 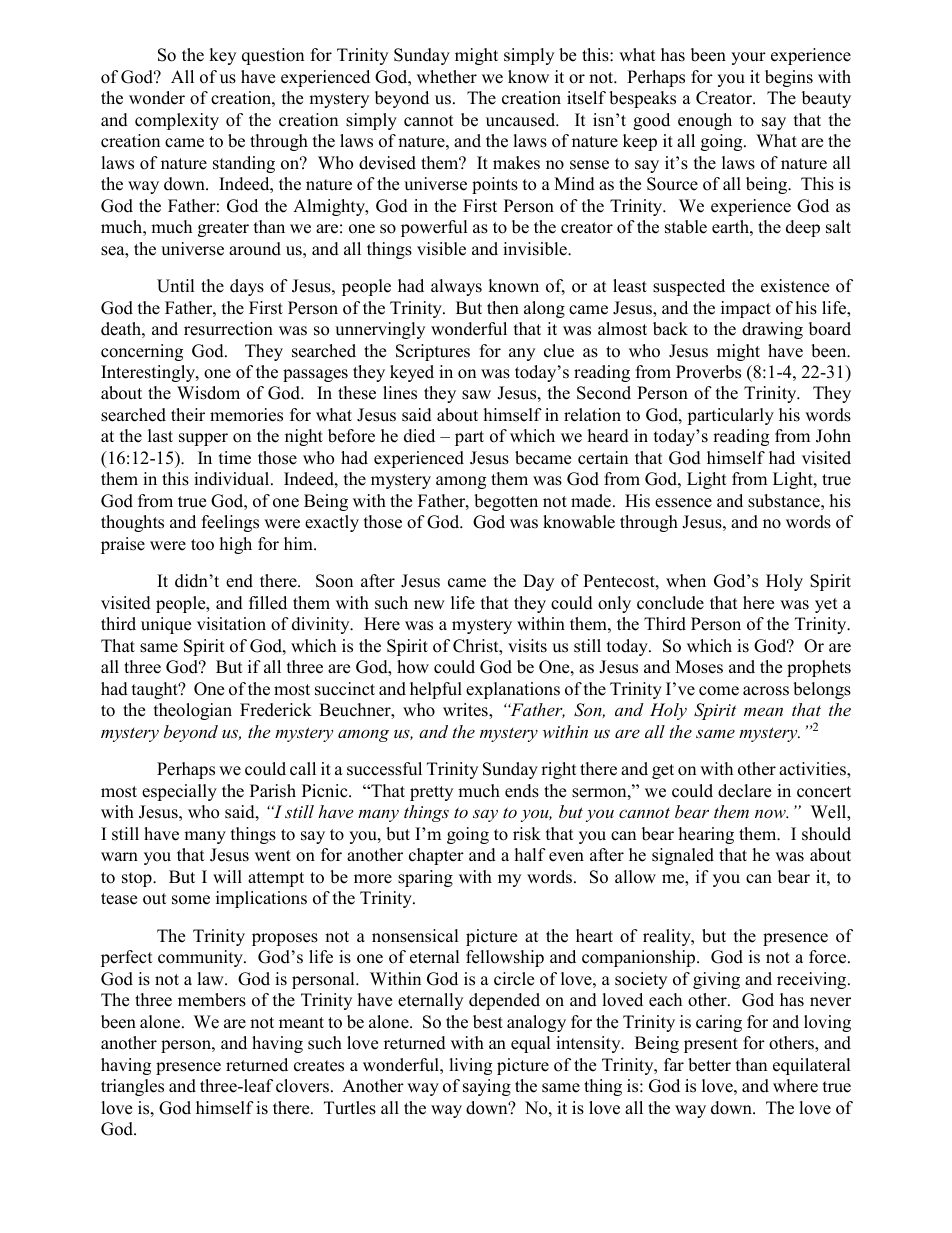 I want to click on members, so click(x=212, y=1000).
